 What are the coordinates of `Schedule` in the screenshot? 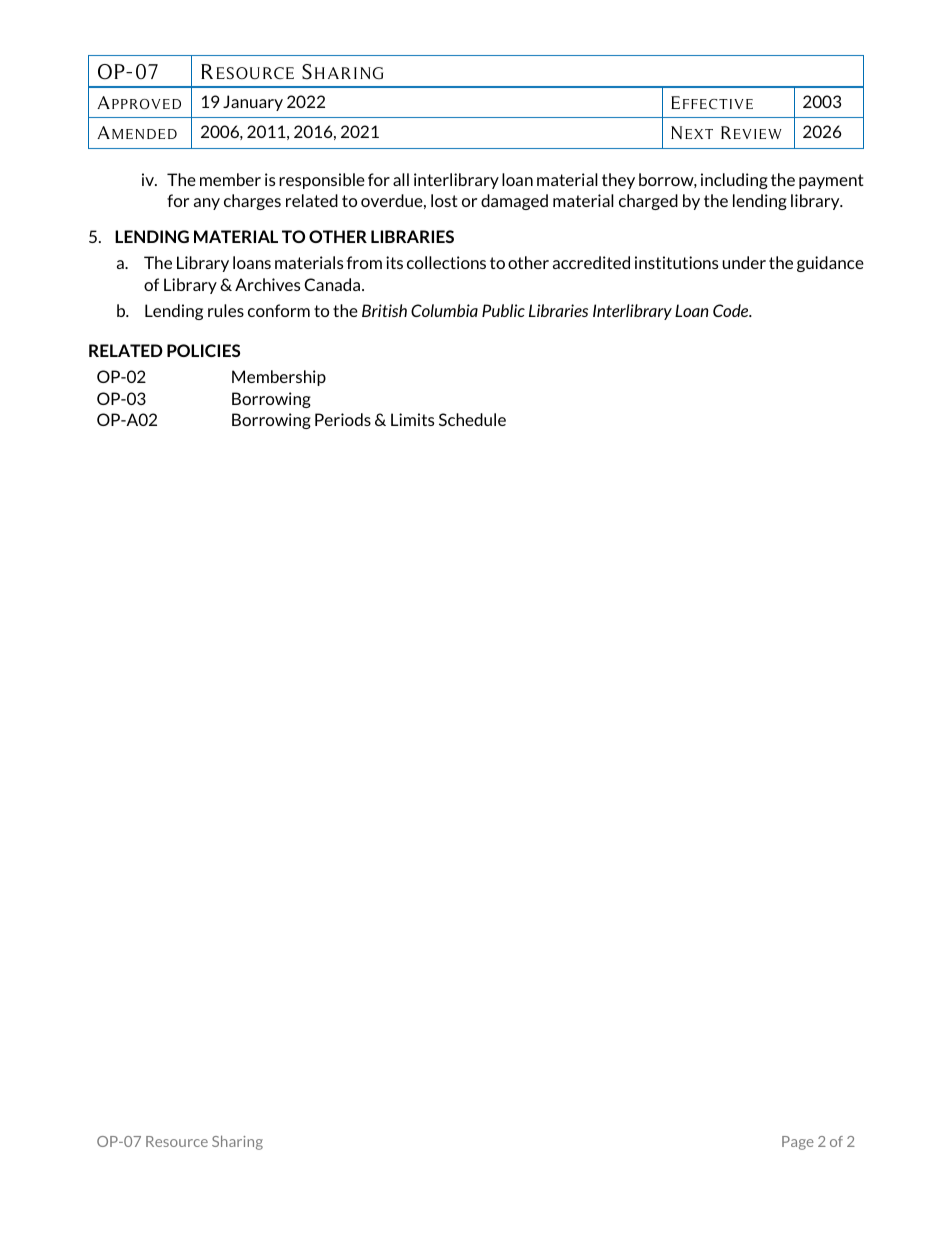 It's located at (472, 419).
